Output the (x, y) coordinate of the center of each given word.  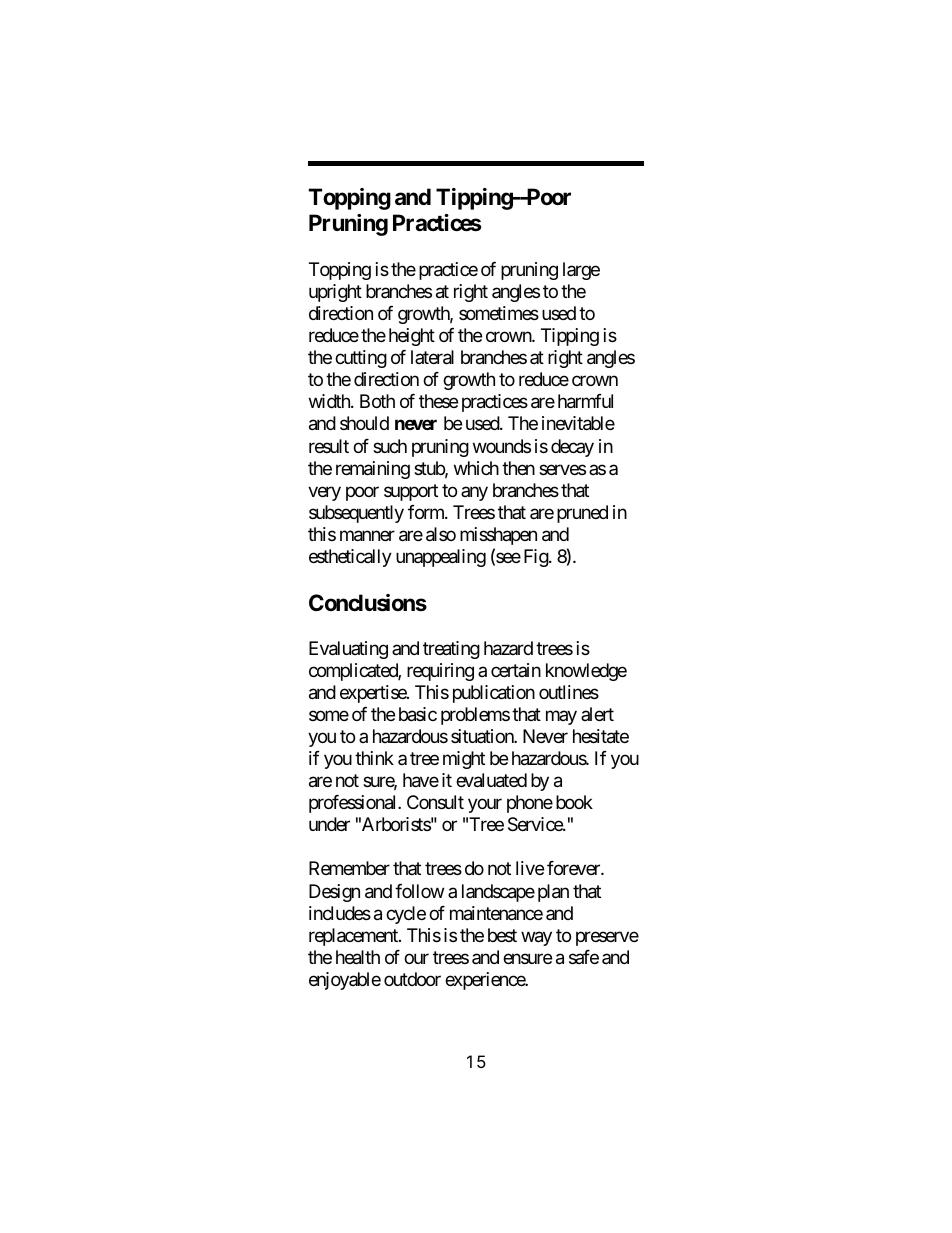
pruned (582, 514)
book (574, 802)
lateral (432, 357)
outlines (569, 692)
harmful (585, 401)
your (485, 806)
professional (354, 804)
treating (451, 650)
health (358, 957)
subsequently (356, 514)
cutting (361, 359)
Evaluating (348, 650)
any (474, 493)
